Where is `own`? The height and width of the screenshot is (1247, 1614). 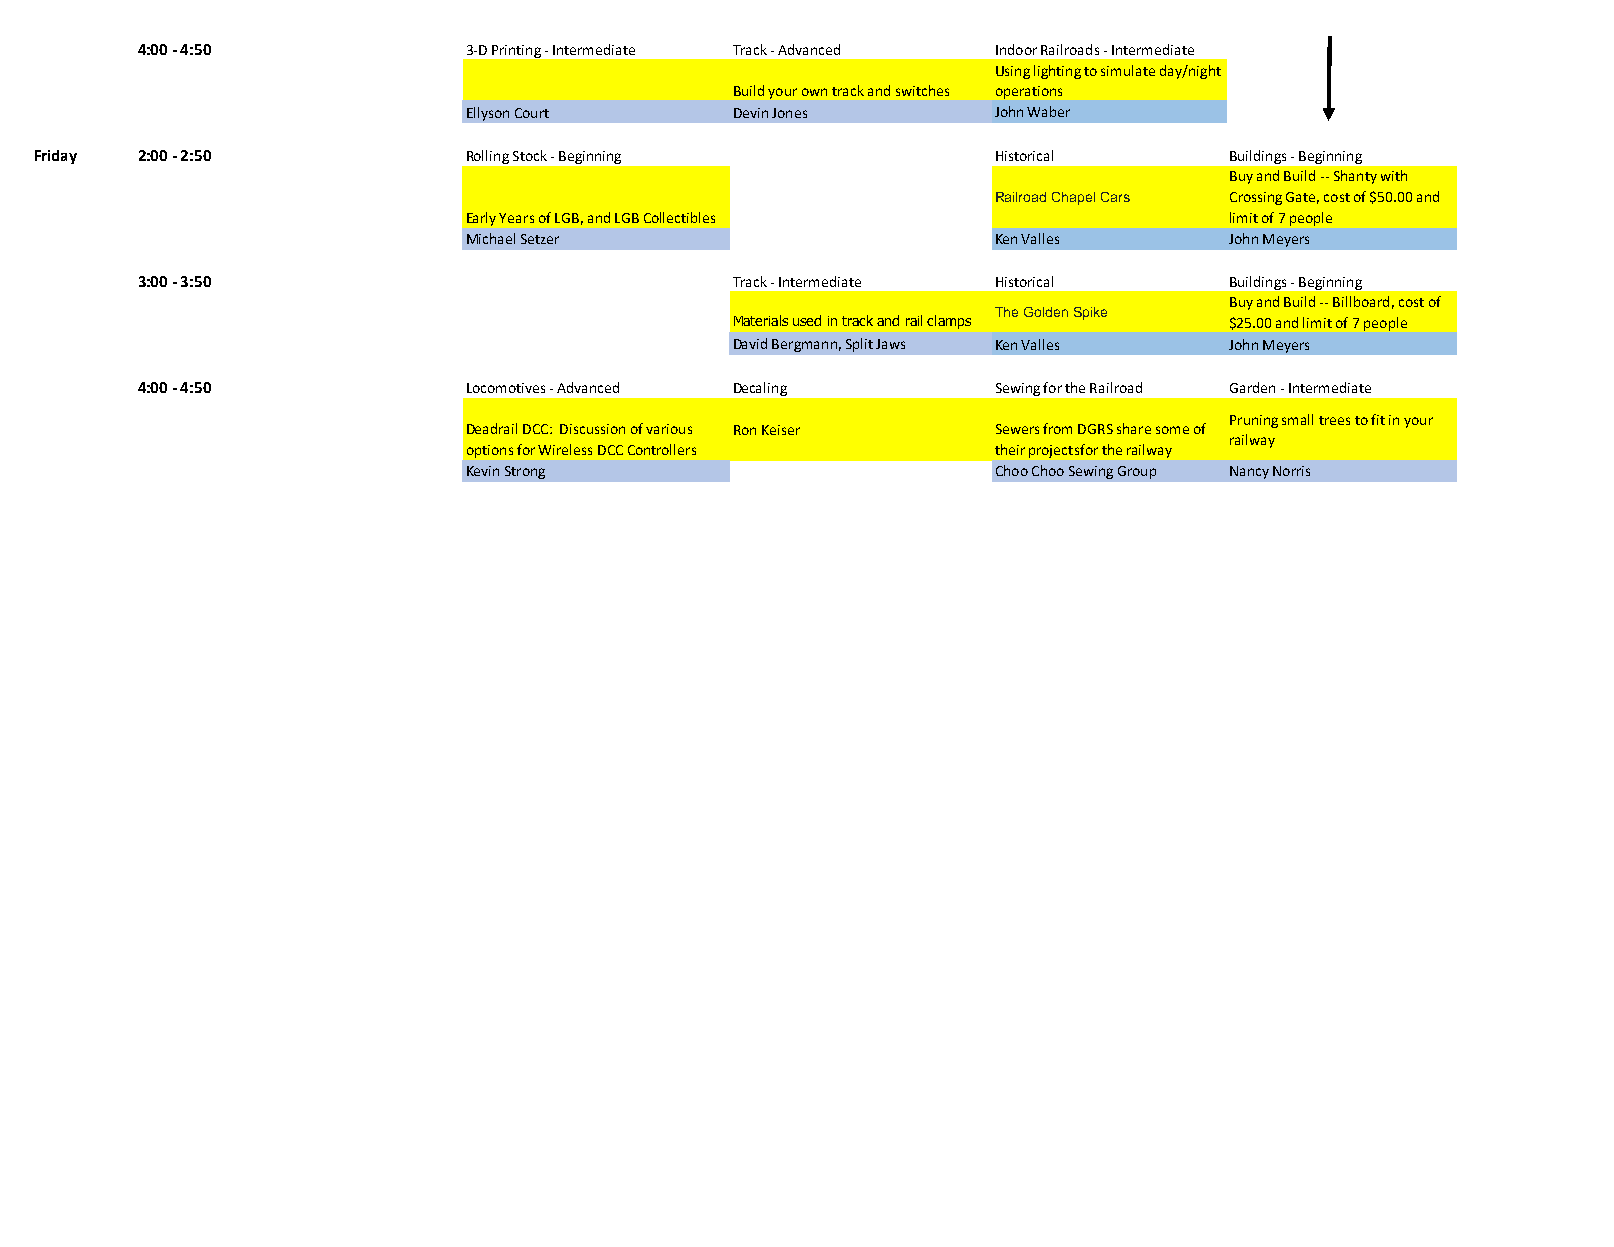 own is located at coordinates (814, 92).
